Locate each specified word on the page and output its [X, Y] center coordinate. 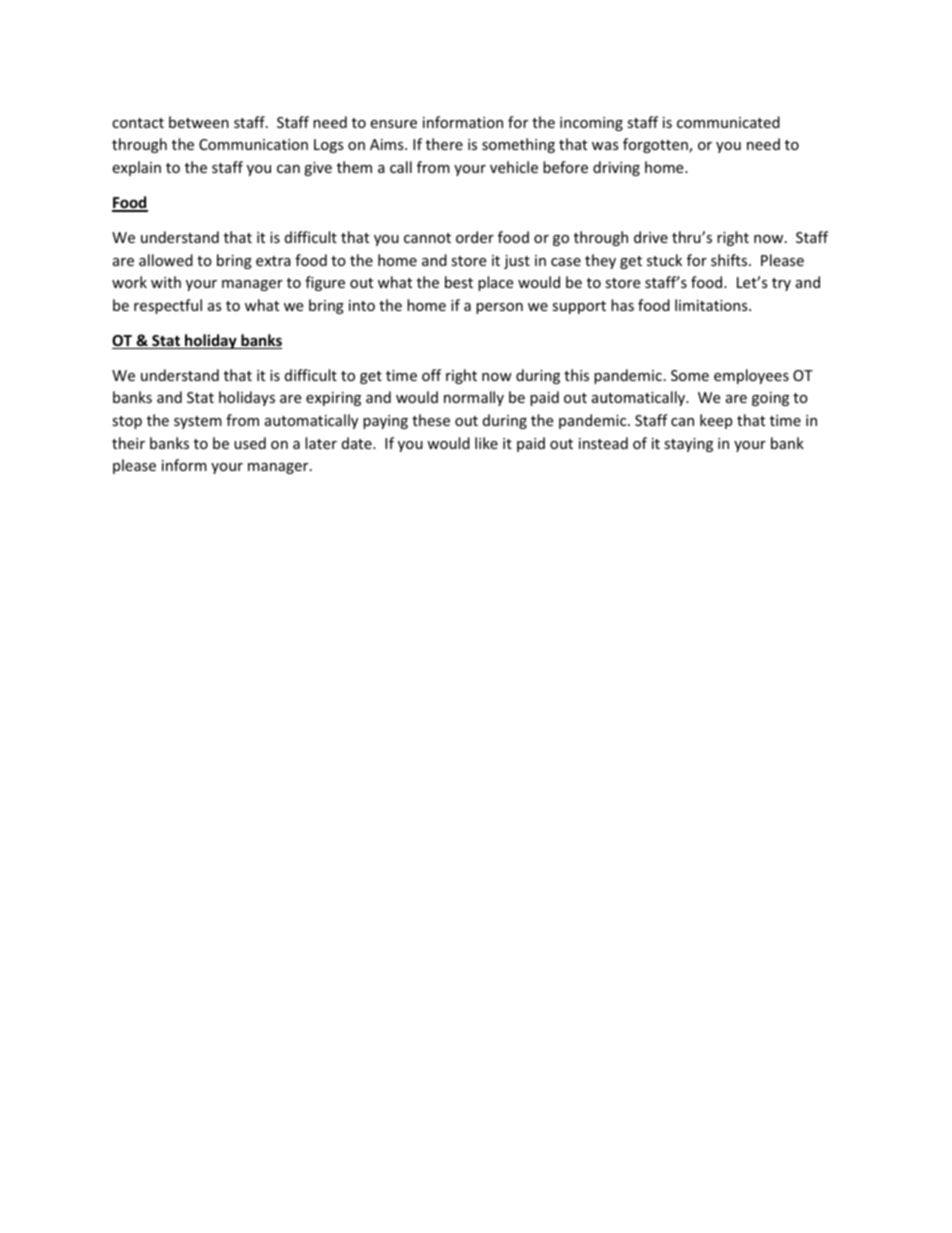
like [486, 443]
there [444, 144]
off [431, 375]
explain [136, 168]
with [166, 282]
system [198, 422]
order [475, 237]
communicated [728, 122]
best [459, 282]
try [781, 284]
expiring [333, 399]
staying [688, 445]
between [199, 122]
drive [651, 237]
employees [751, 376]
